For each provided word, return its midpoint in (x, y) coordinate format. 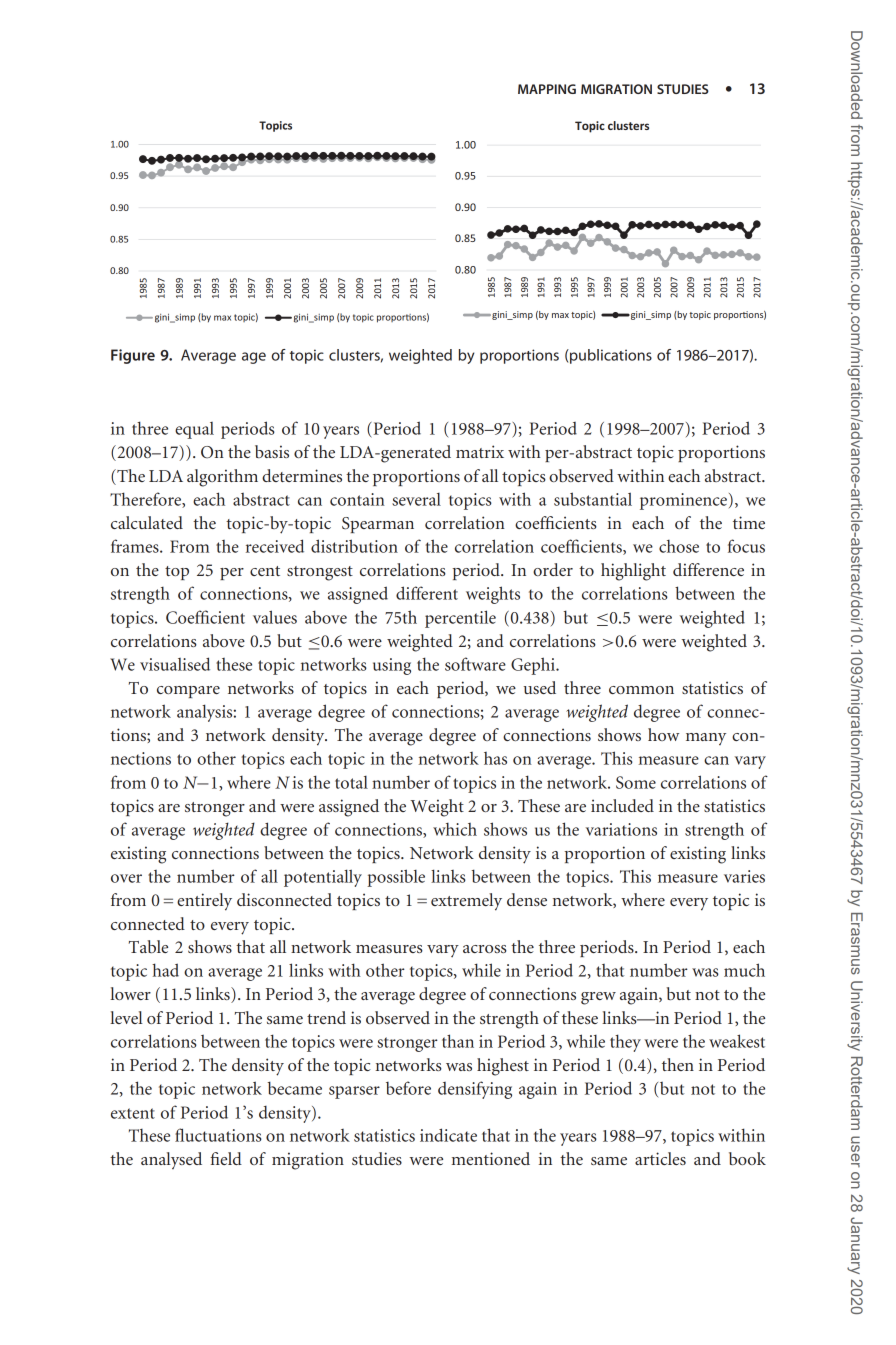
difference (708, 569)
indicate (448, 1135)
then (678, 1064)
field (226, 1158)
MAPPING (547, 89)
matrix (480, 451)
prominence (683, 501)
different (427, 593)
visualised (175, 664)
